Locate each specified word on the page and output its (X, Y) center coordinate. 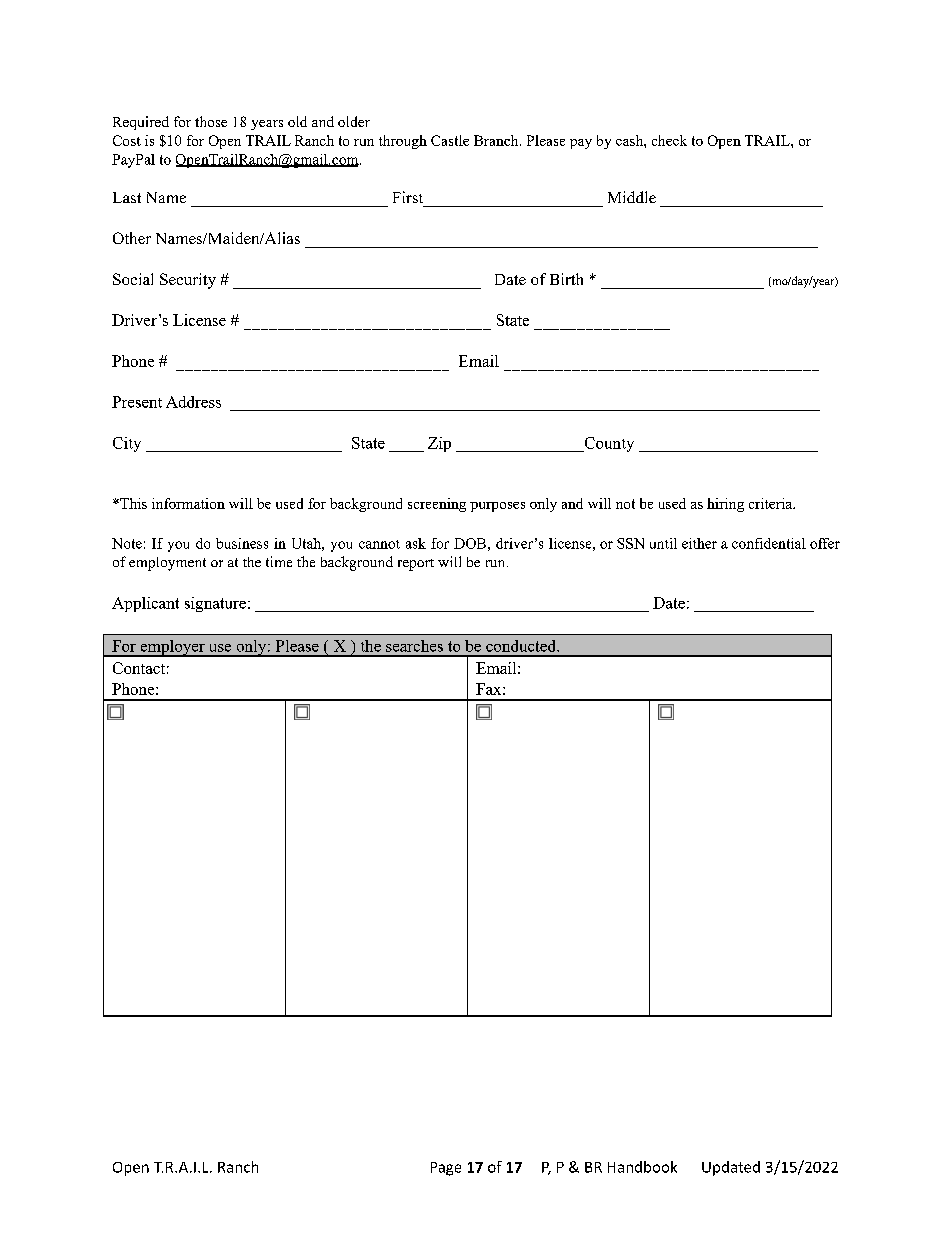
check (669, 140)
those (211, 121)
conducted (522, 646)
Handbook (642, 1167)
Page (446, 1169)
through (403, 142)
